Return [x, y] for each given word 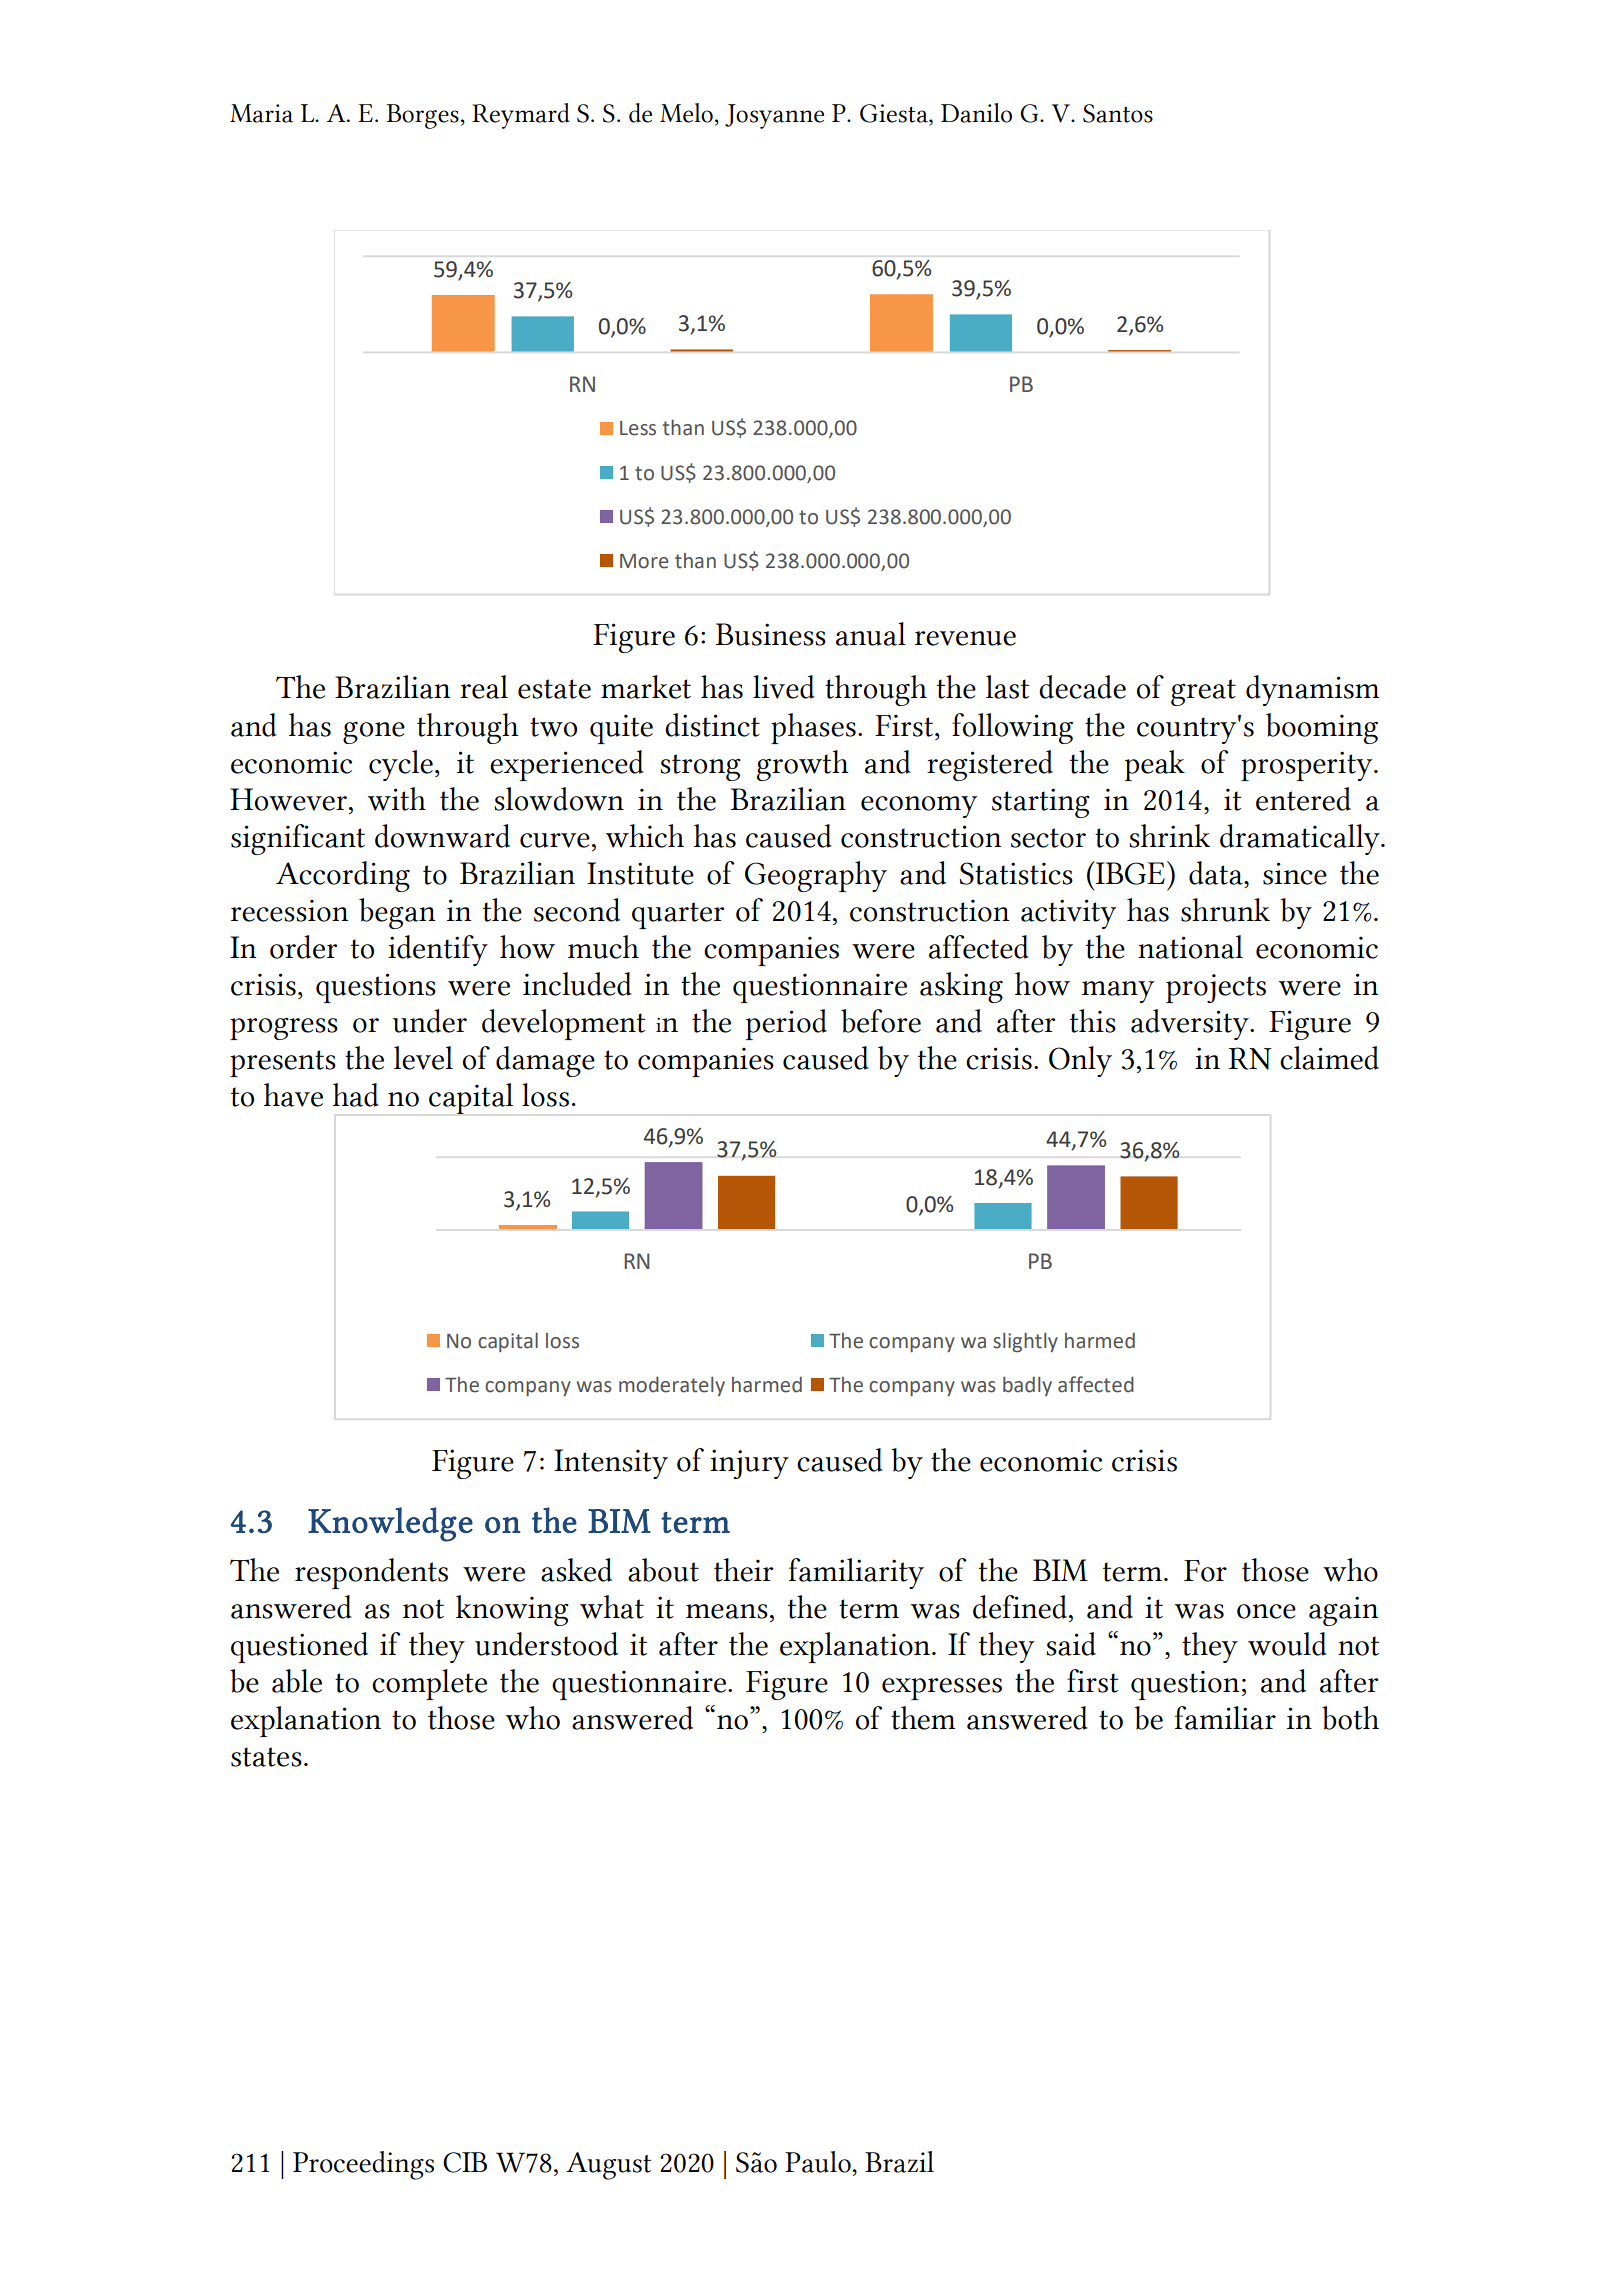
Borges [423, 116]
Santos [1118, 113]
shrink [1169, 836]
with [397, 799]
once [1266, 1611]
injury [749, 1464]
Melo [686, 113]
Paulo [819, 2162]
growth [803, 765]
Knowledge [390, 1524]
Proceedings [363, 2165]
